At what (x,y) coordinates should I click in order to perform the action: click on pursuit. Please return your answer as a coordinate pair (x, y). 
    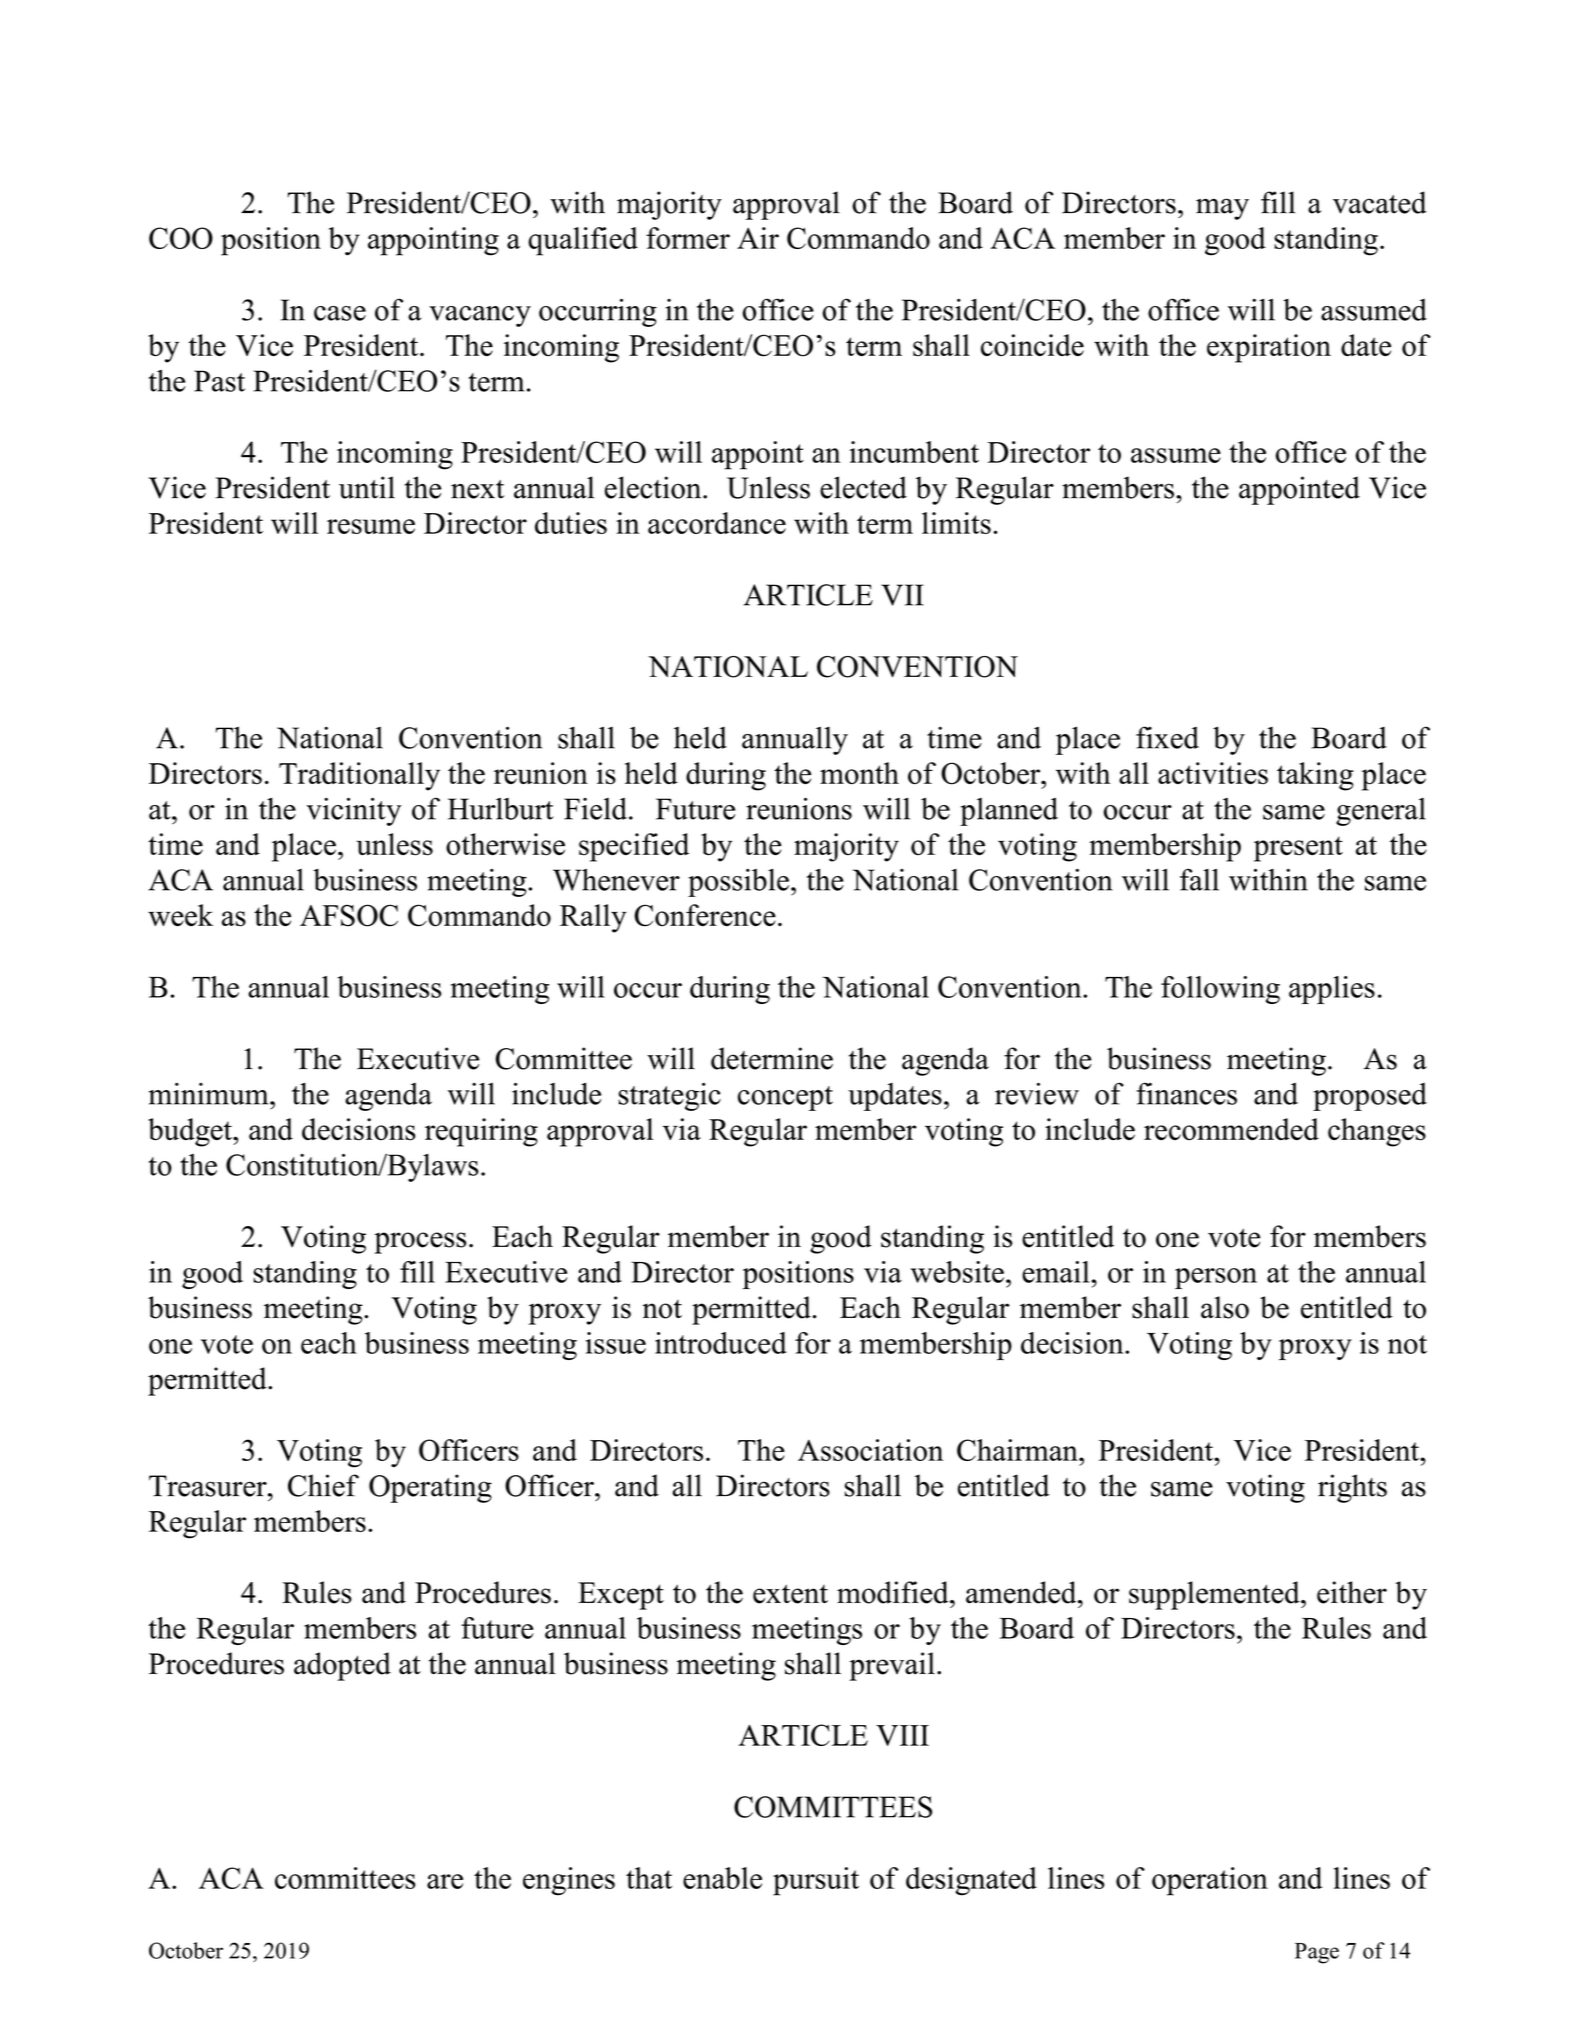
    Looking at the image, I should click on (816, 1881).
